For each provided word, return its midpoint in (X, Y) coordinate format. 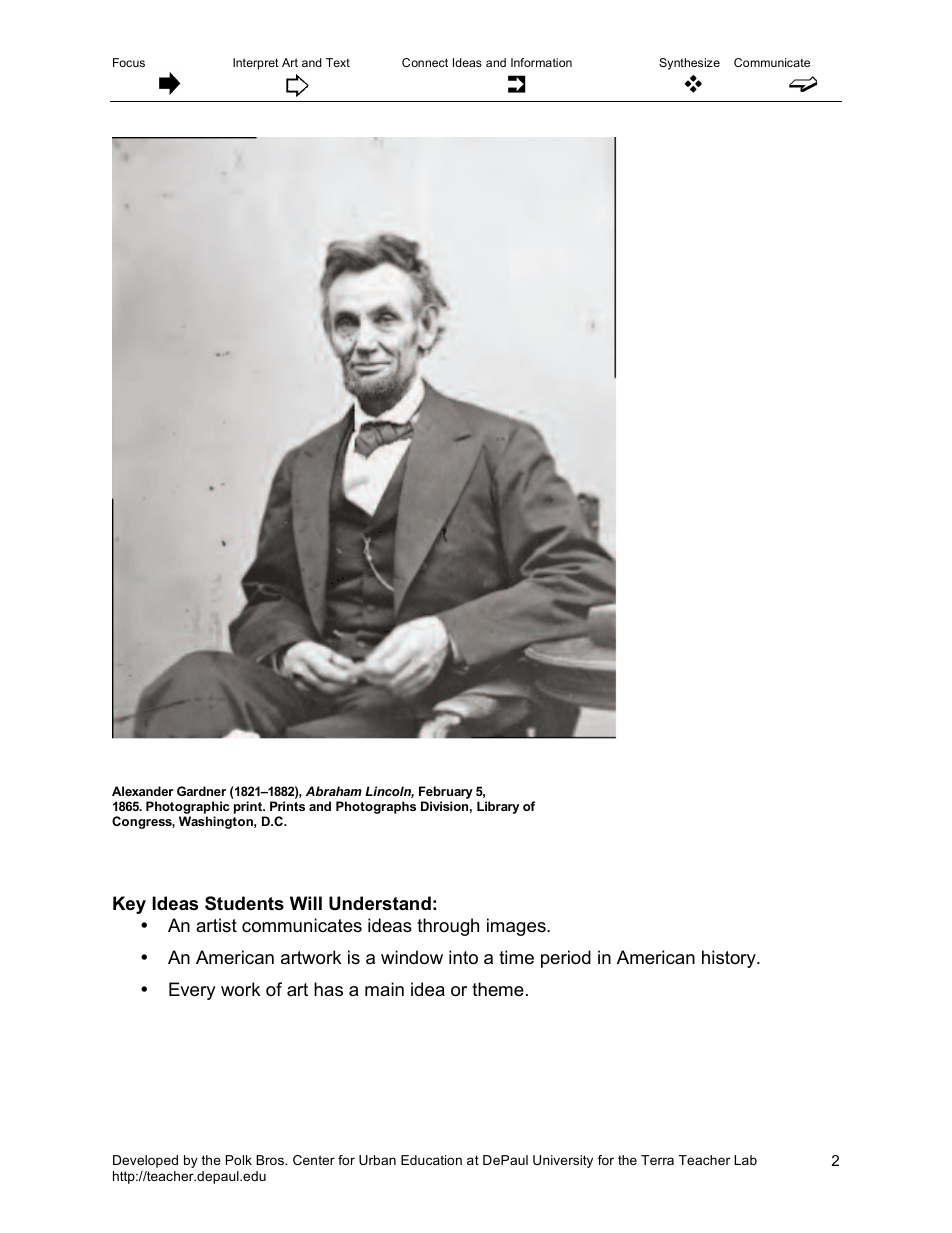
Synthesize (689, 64)
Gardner (201, 791)
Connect (425, 62)
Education (431, 1160)
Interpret (256, 64)
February (446, 794)
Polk (239, 1160)
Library (498, 807)
